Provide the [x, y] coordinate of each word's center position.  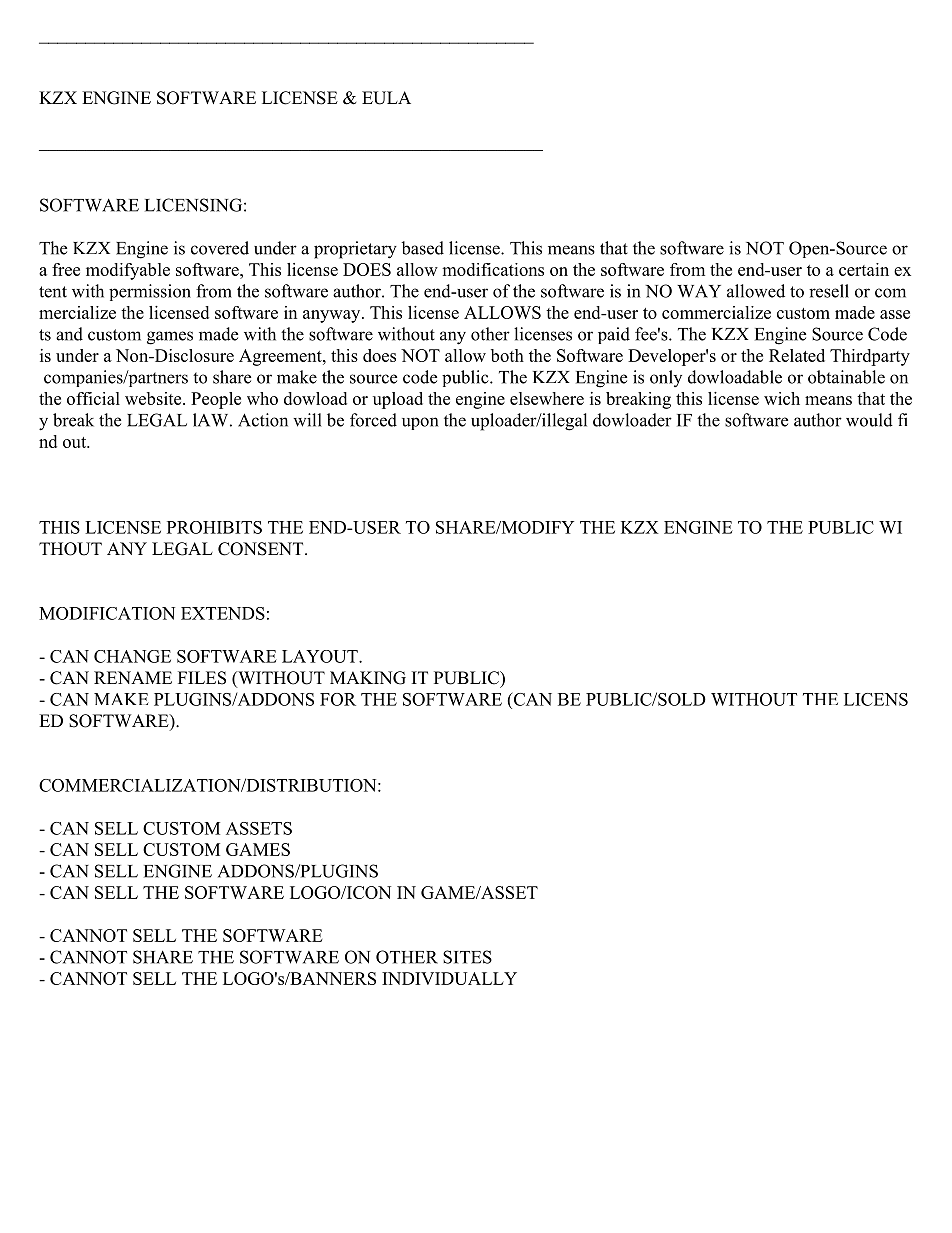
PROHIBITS [214, 527]
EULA [386, 98]
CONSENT [262, 549]
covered [220, 248]
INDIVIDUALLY [449, 978]
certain [864, 269]
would [869, 420]
